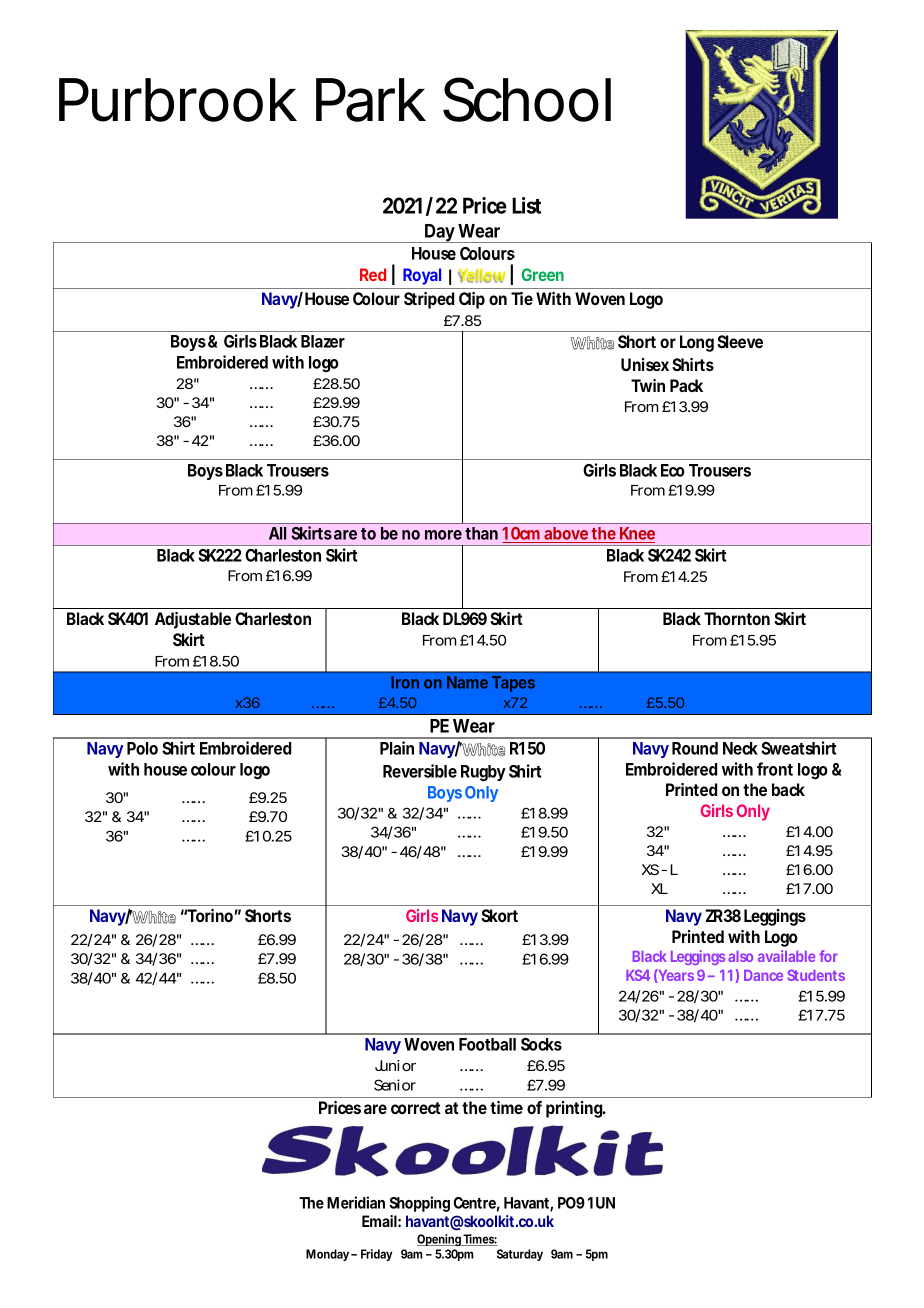 The width and height of the page is (924, 1308). I want to click on Park, so click(371, 100).
